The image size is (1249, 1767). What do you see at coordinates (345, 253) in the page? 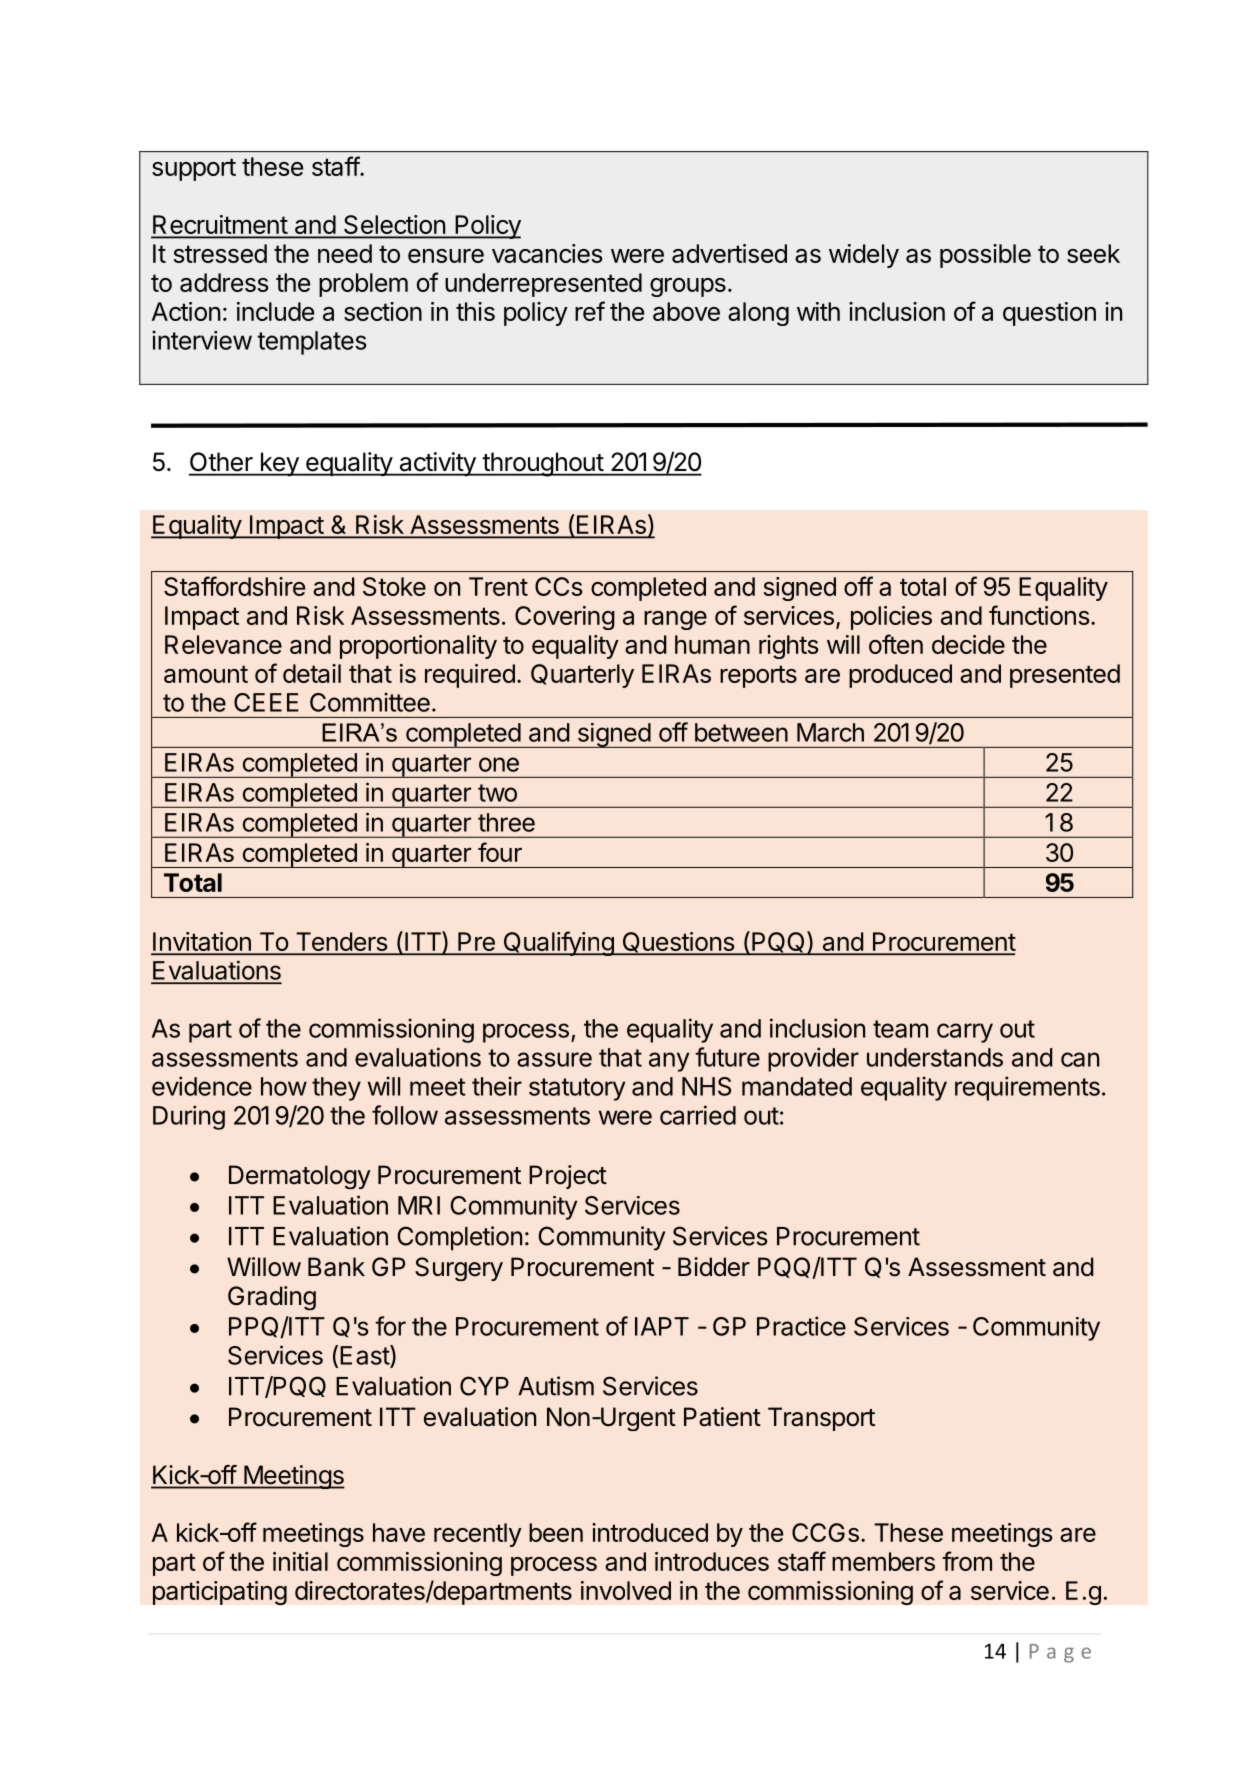
I see `need` at bounding box center [345, 253].
